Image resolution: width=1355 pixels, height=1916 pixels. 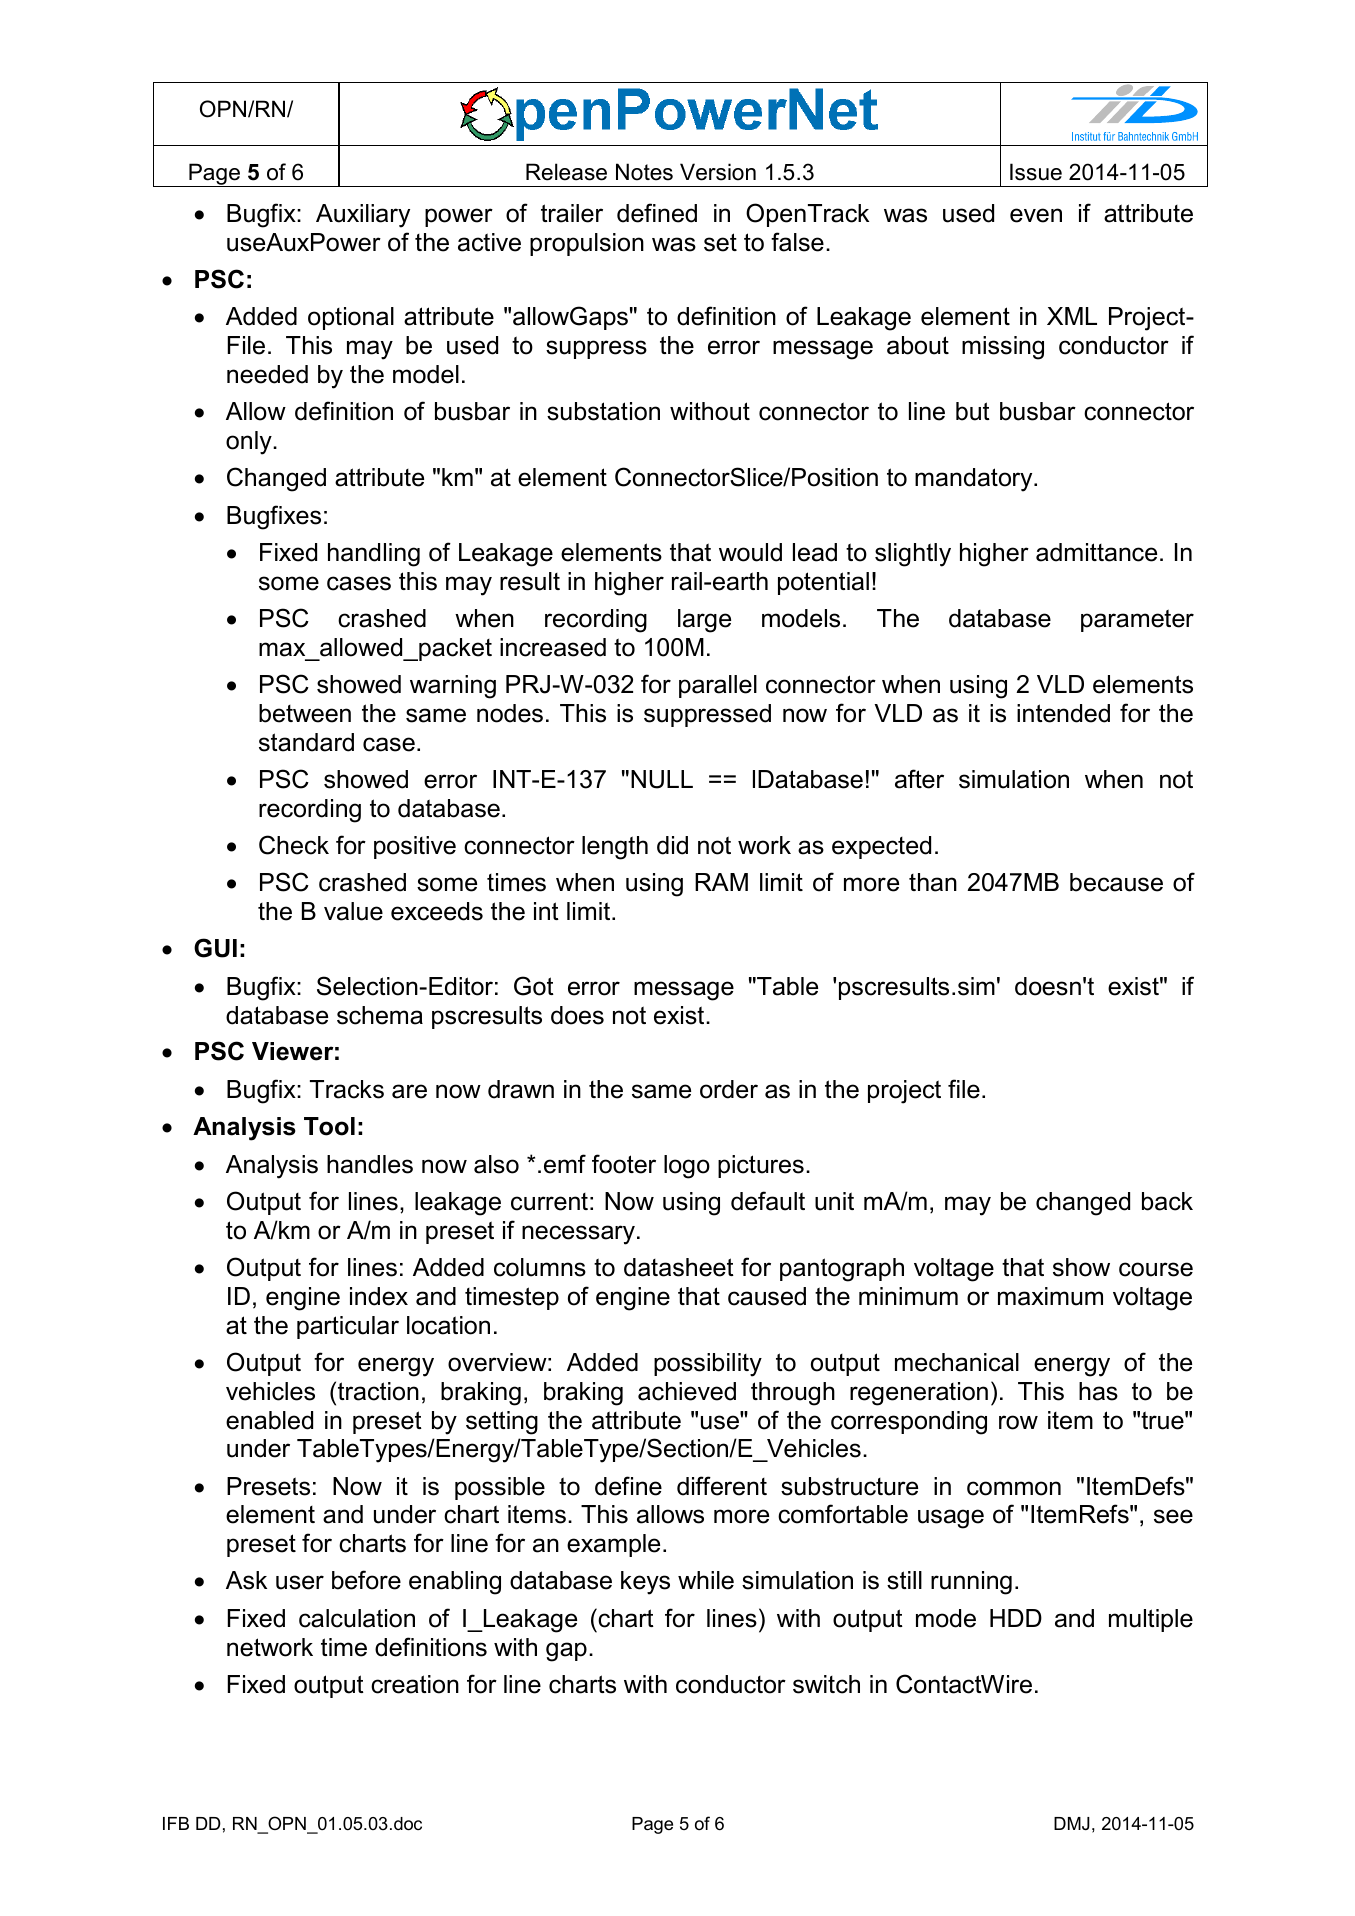 I want to click on did, so click(x=672, y=845).
